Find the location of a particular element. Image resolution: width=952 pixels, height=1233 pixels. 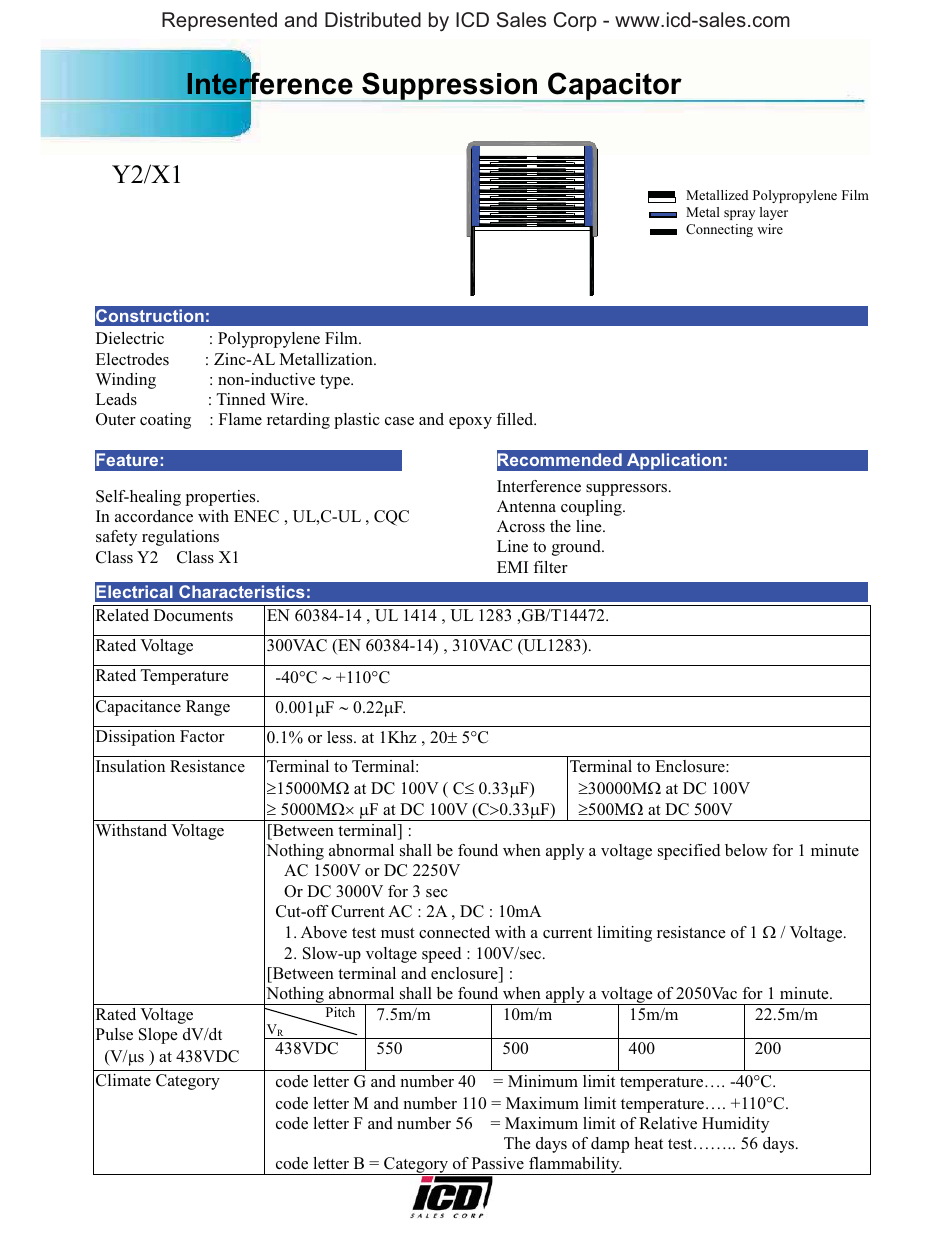

epoxy is located at coordinates (470, 423).
